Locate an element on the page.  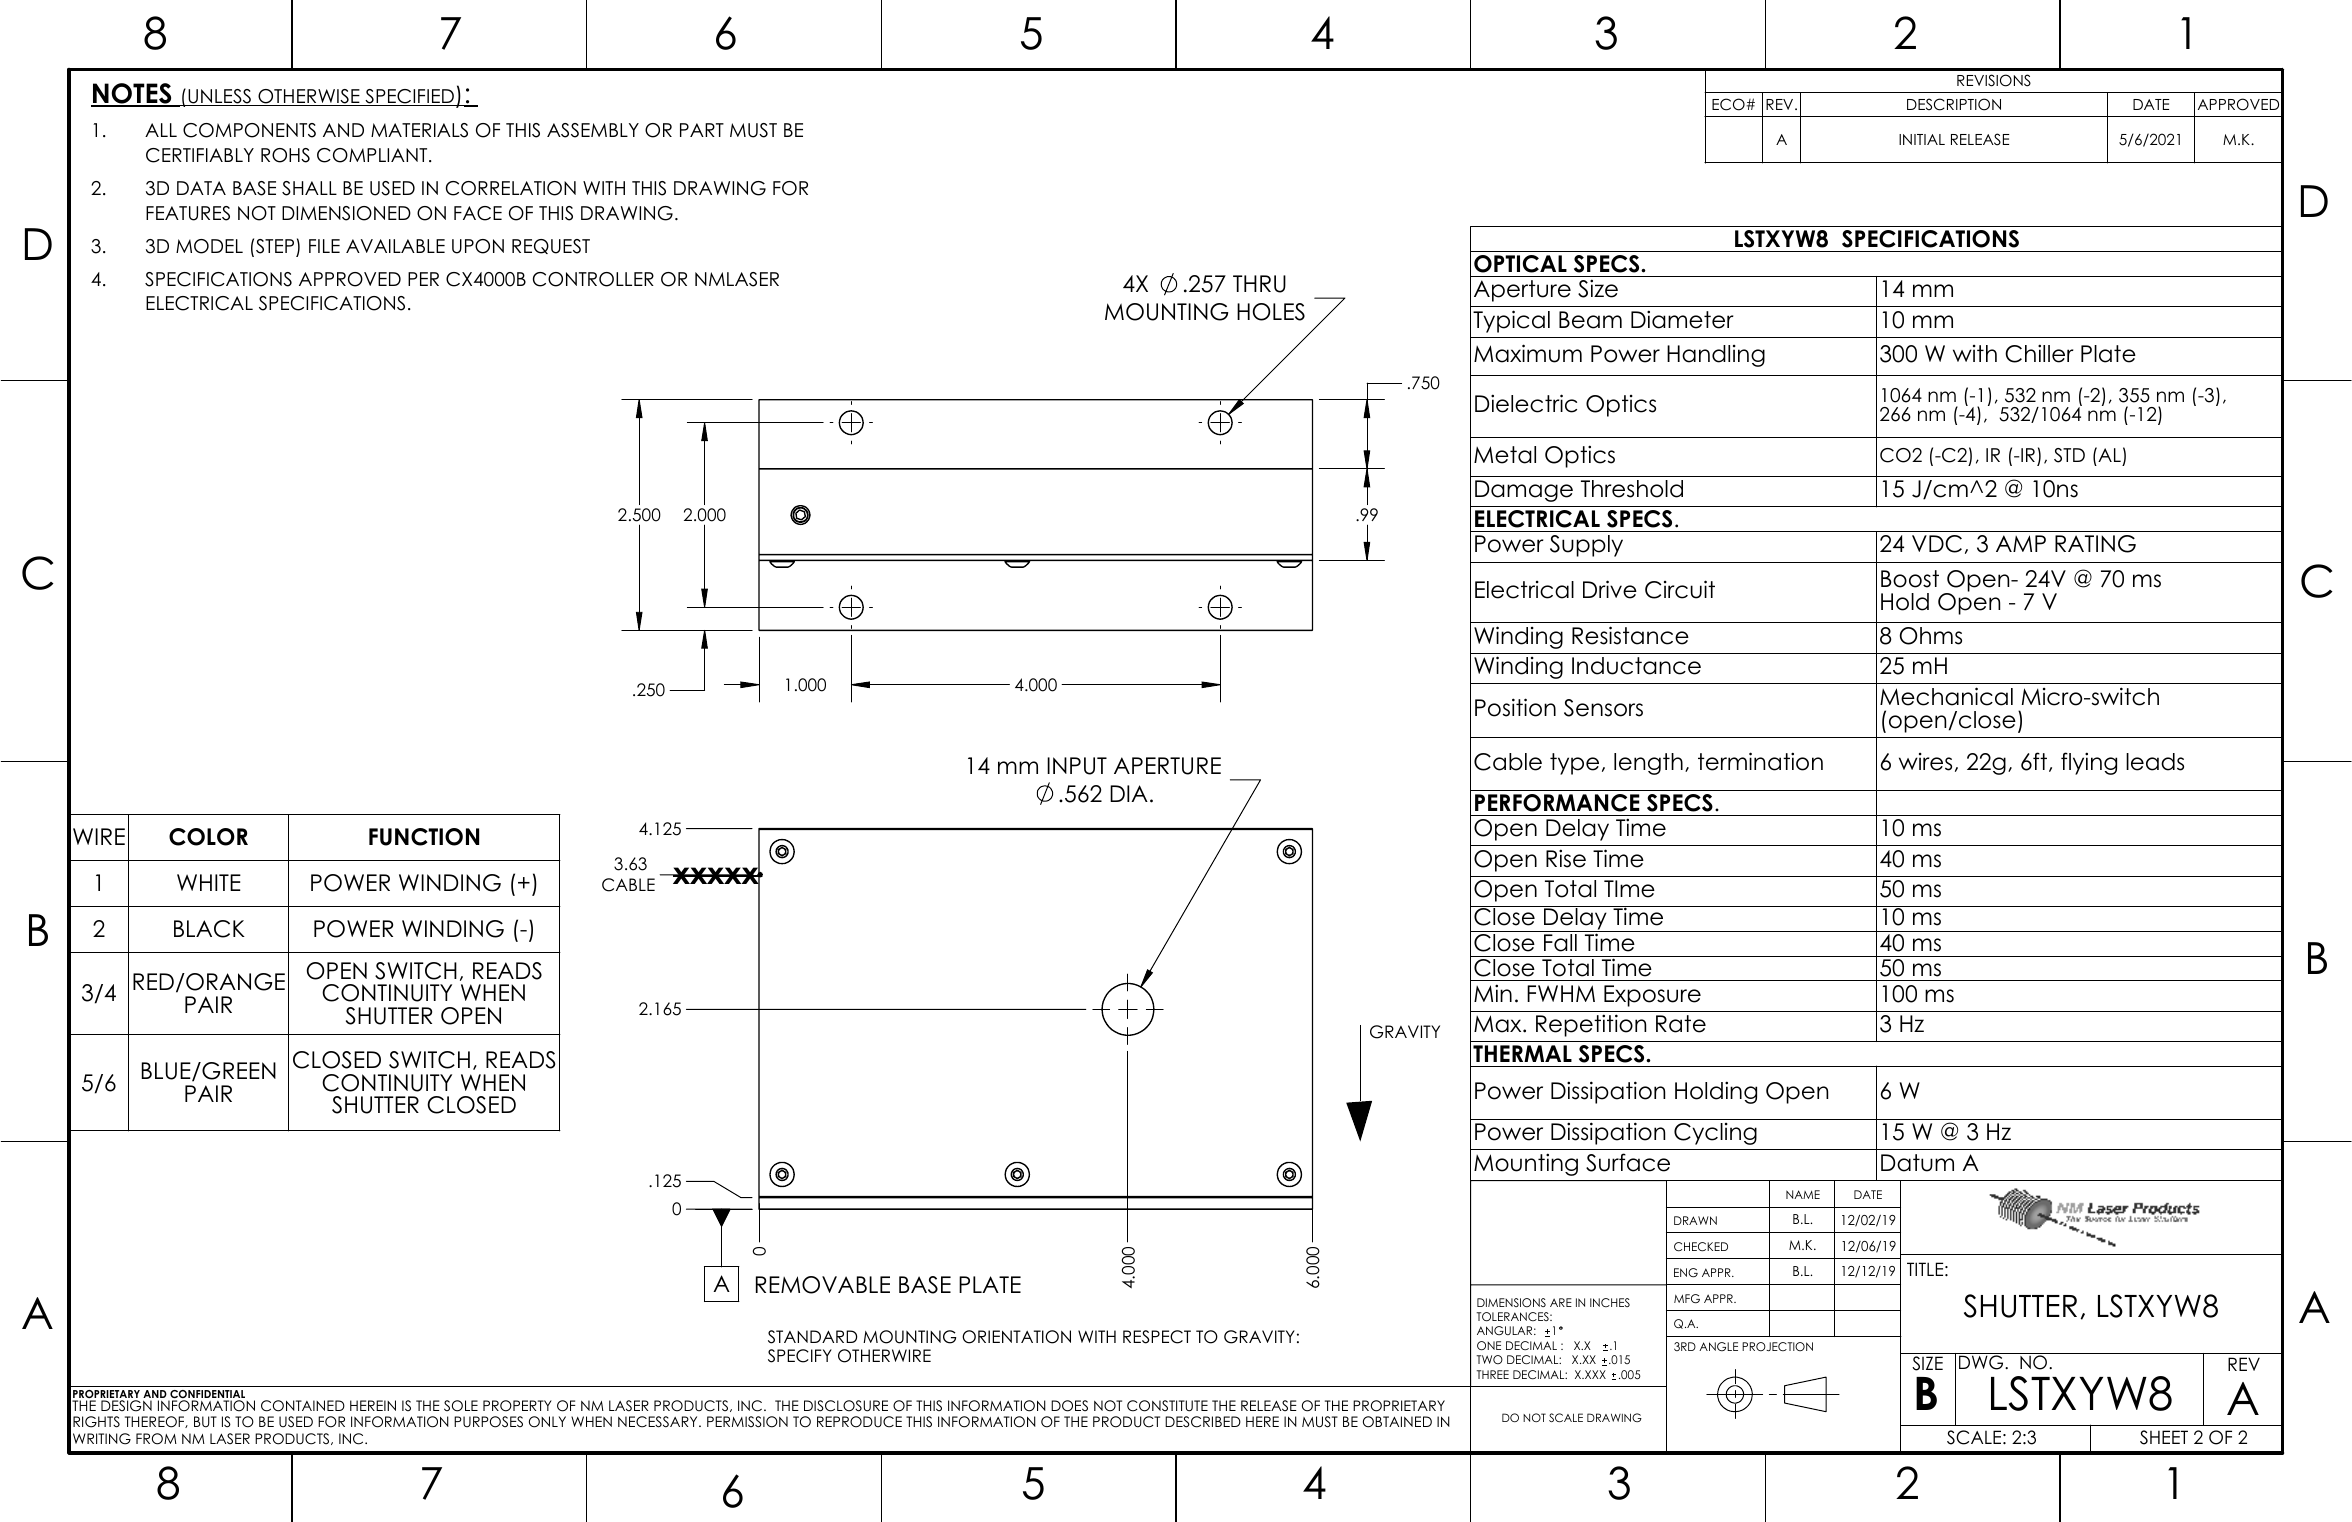
MATERIALS is located at coordinates (419, 130).
